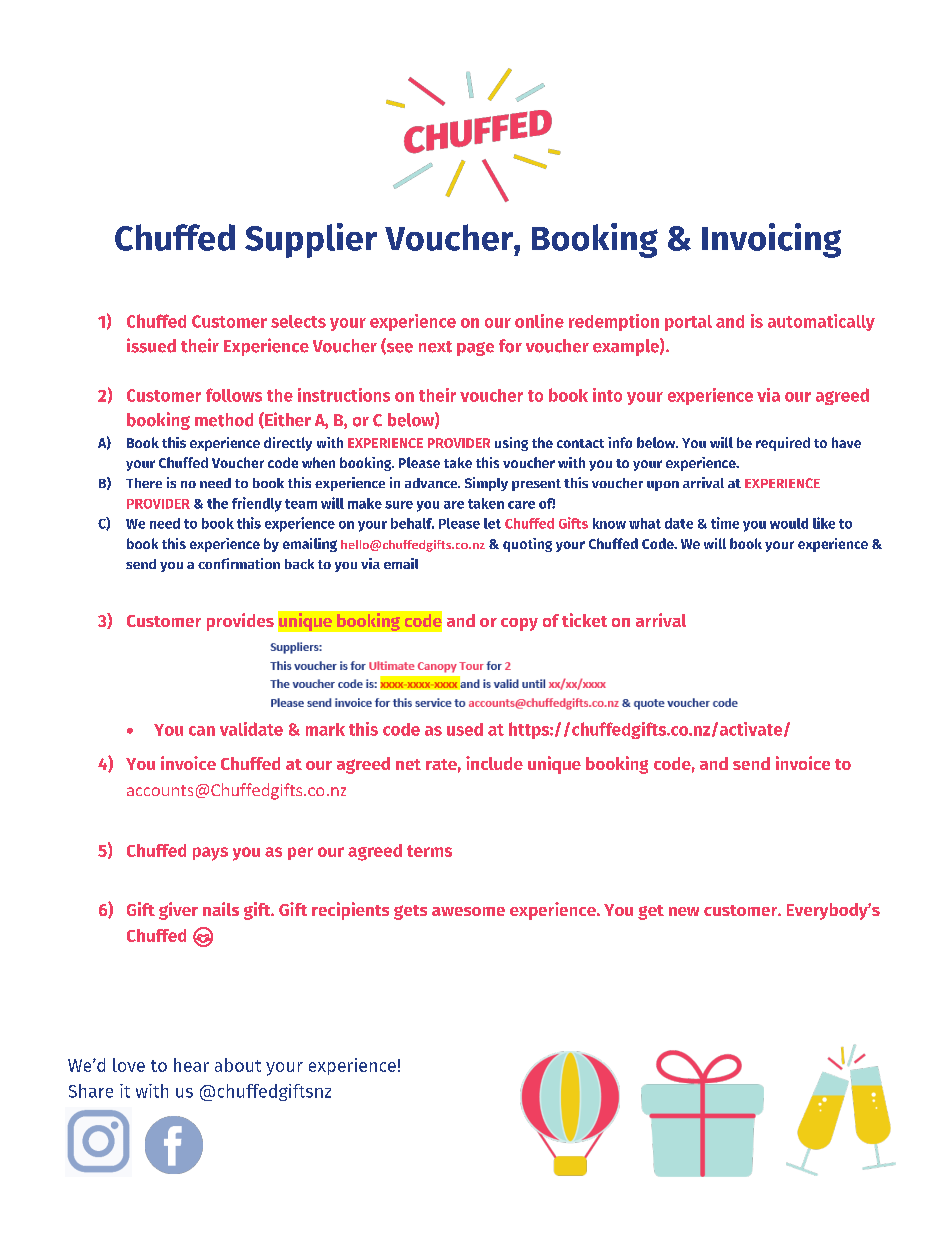 This screenshot has width=952, height=1233. Describe the element at coordinates (191, 1065) in the screenshot. I see `hear` at that location.
